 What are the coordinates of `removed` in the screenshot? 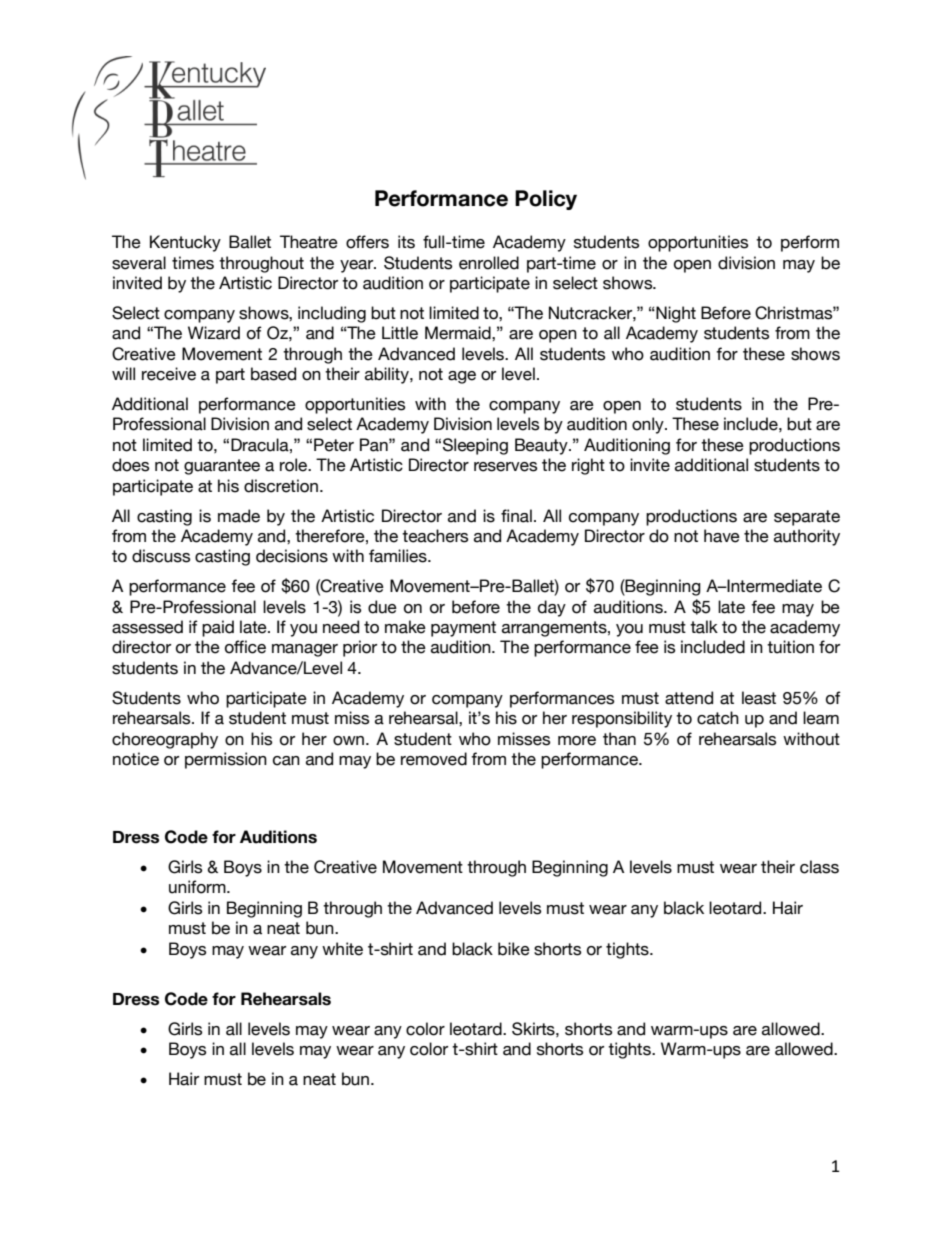 It's located at (434, 759).
